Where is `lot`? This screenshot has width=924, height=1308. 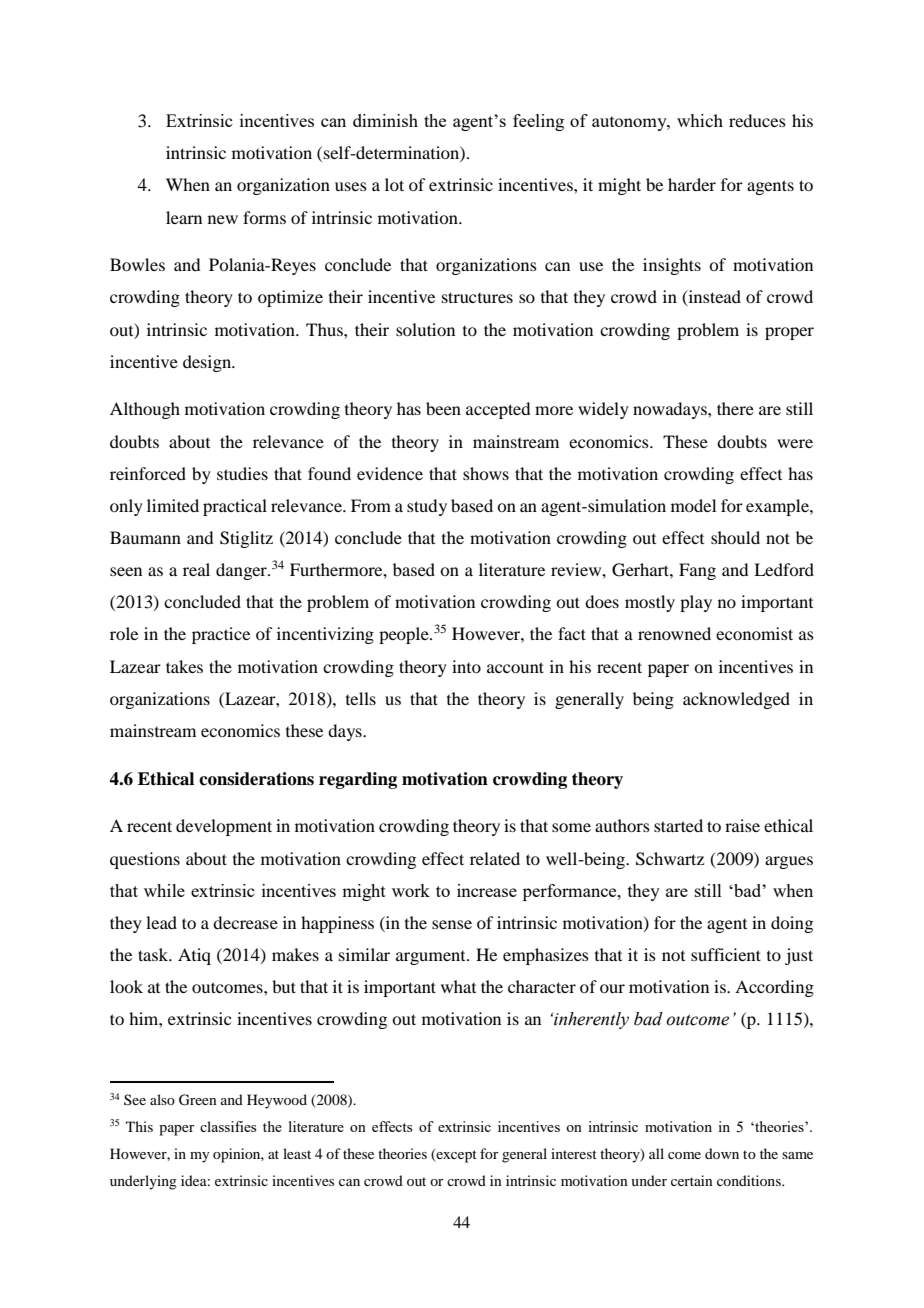
lot is located at coordinates (394, 184).
